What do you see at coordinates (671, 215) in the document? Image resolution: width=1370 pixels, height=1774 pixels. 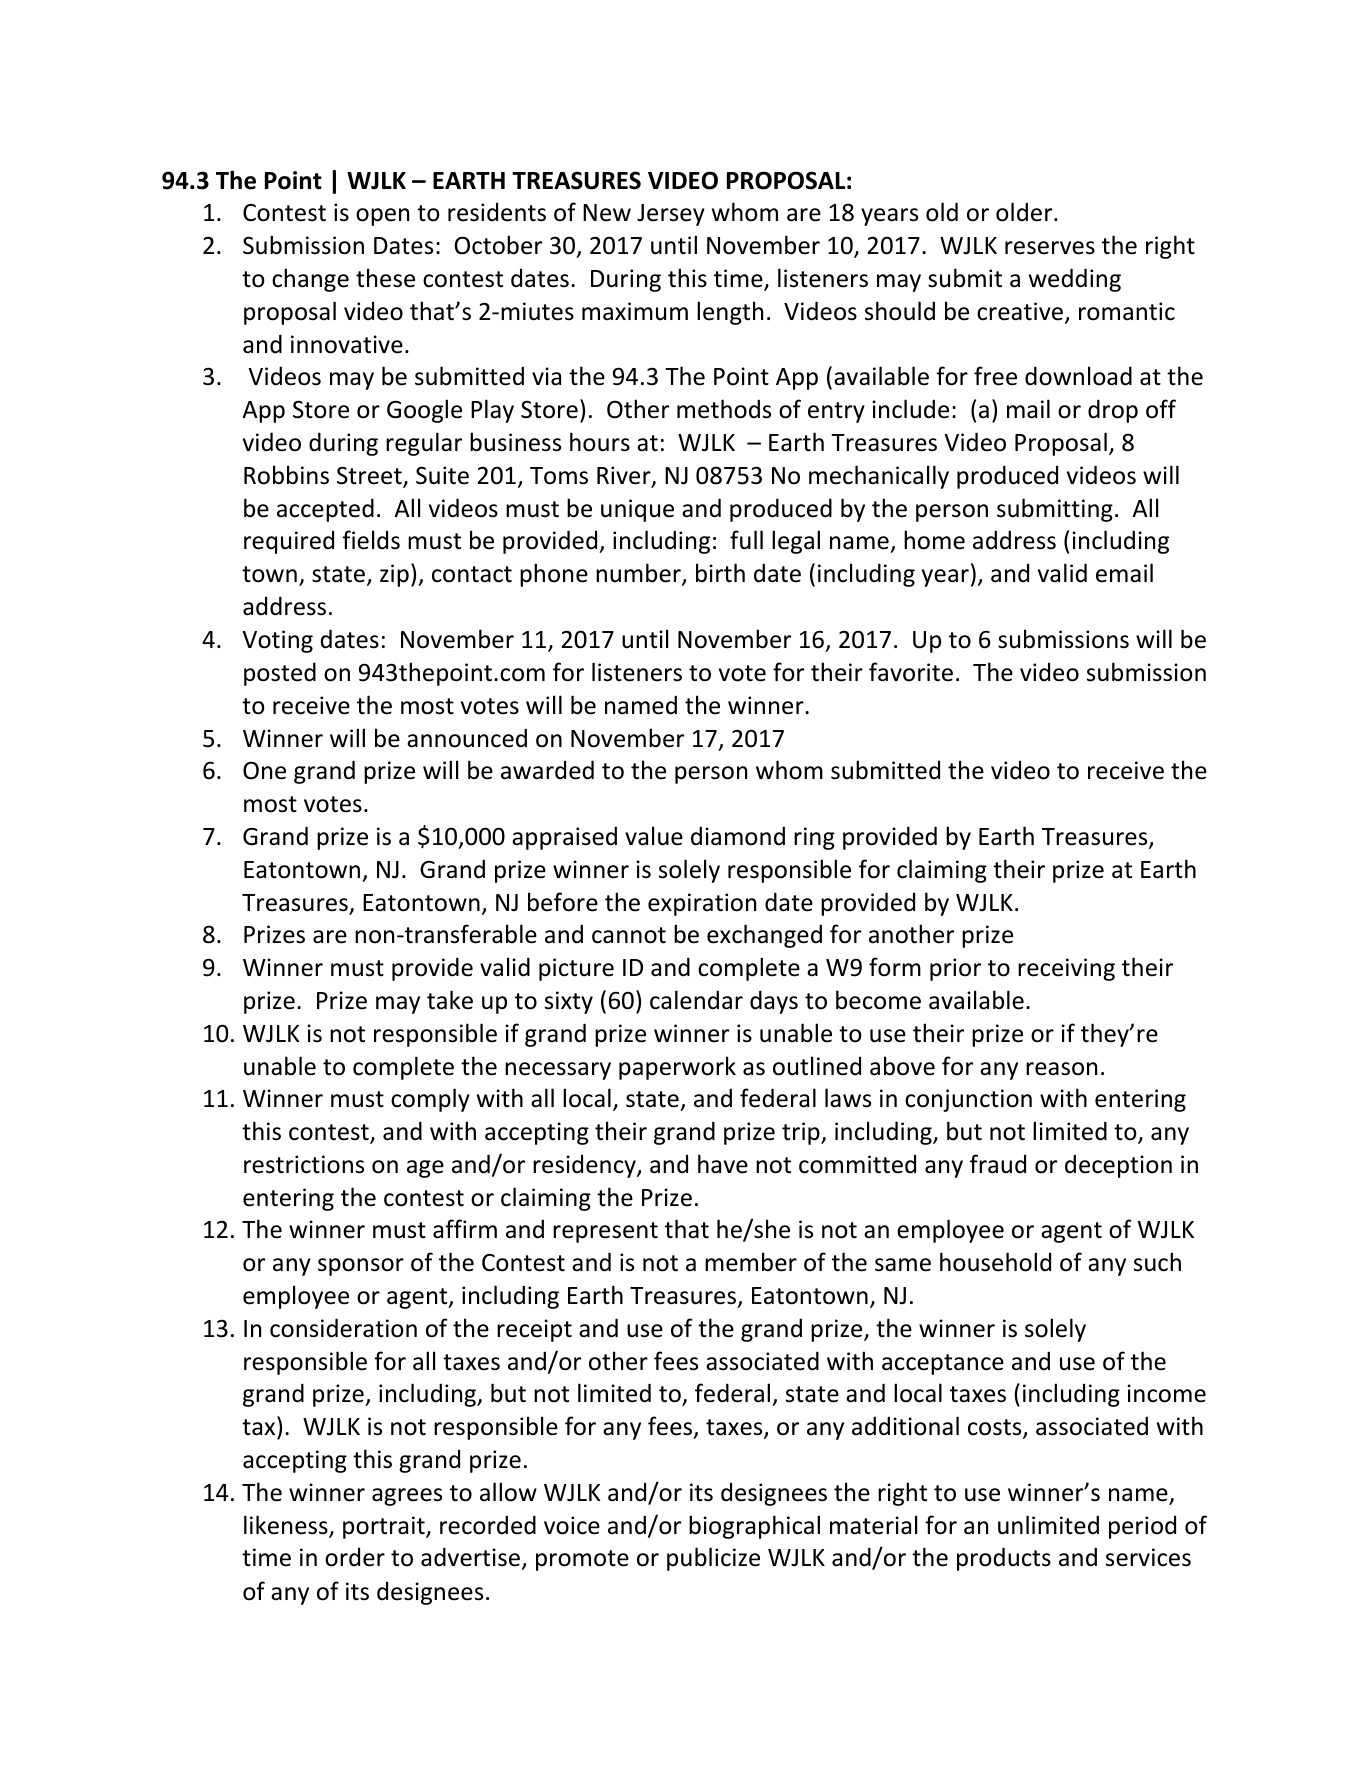 I see `Jersey` at bounding box center [671, 215].
